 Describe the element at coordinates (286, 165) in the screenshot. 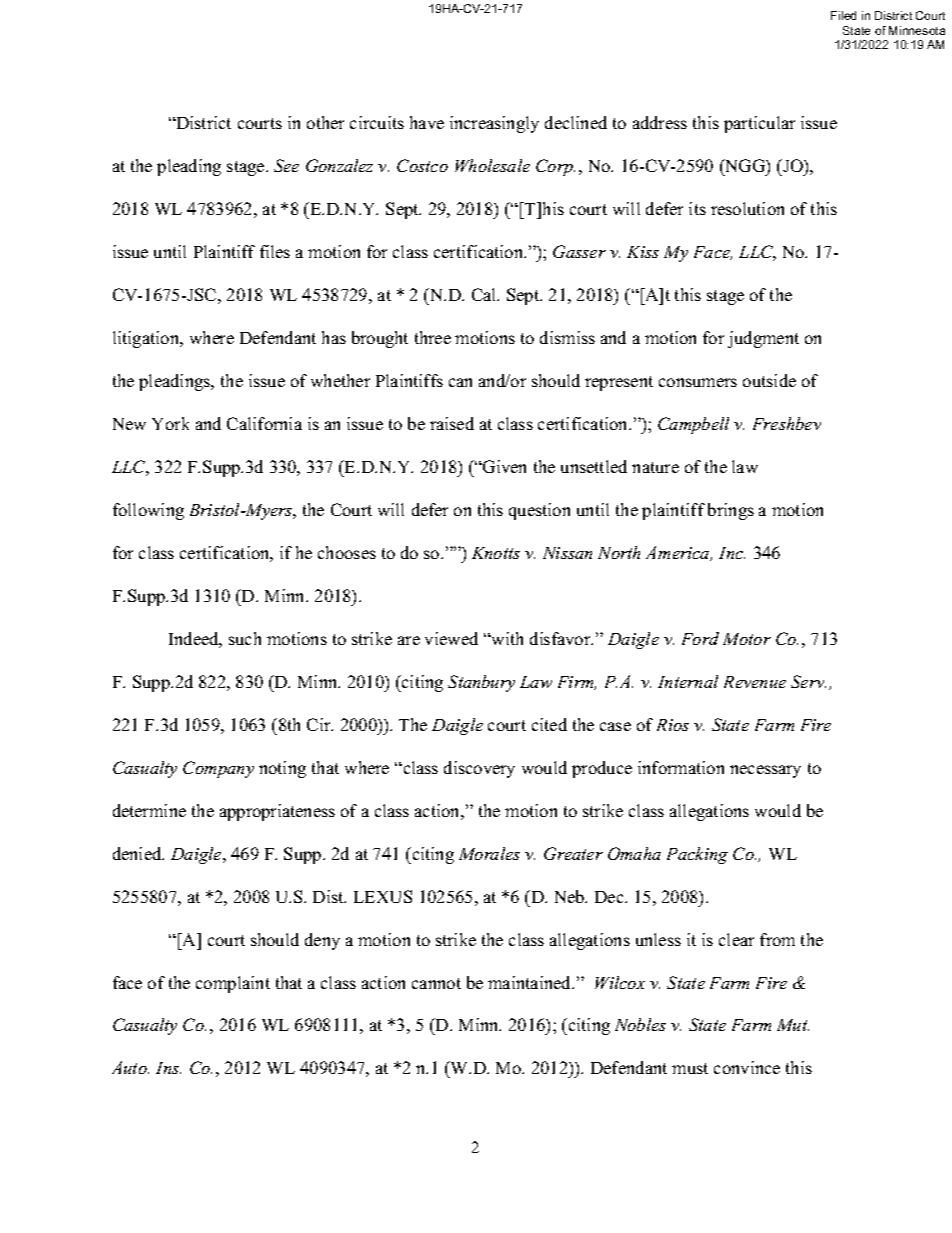

I see `See` at that location.
